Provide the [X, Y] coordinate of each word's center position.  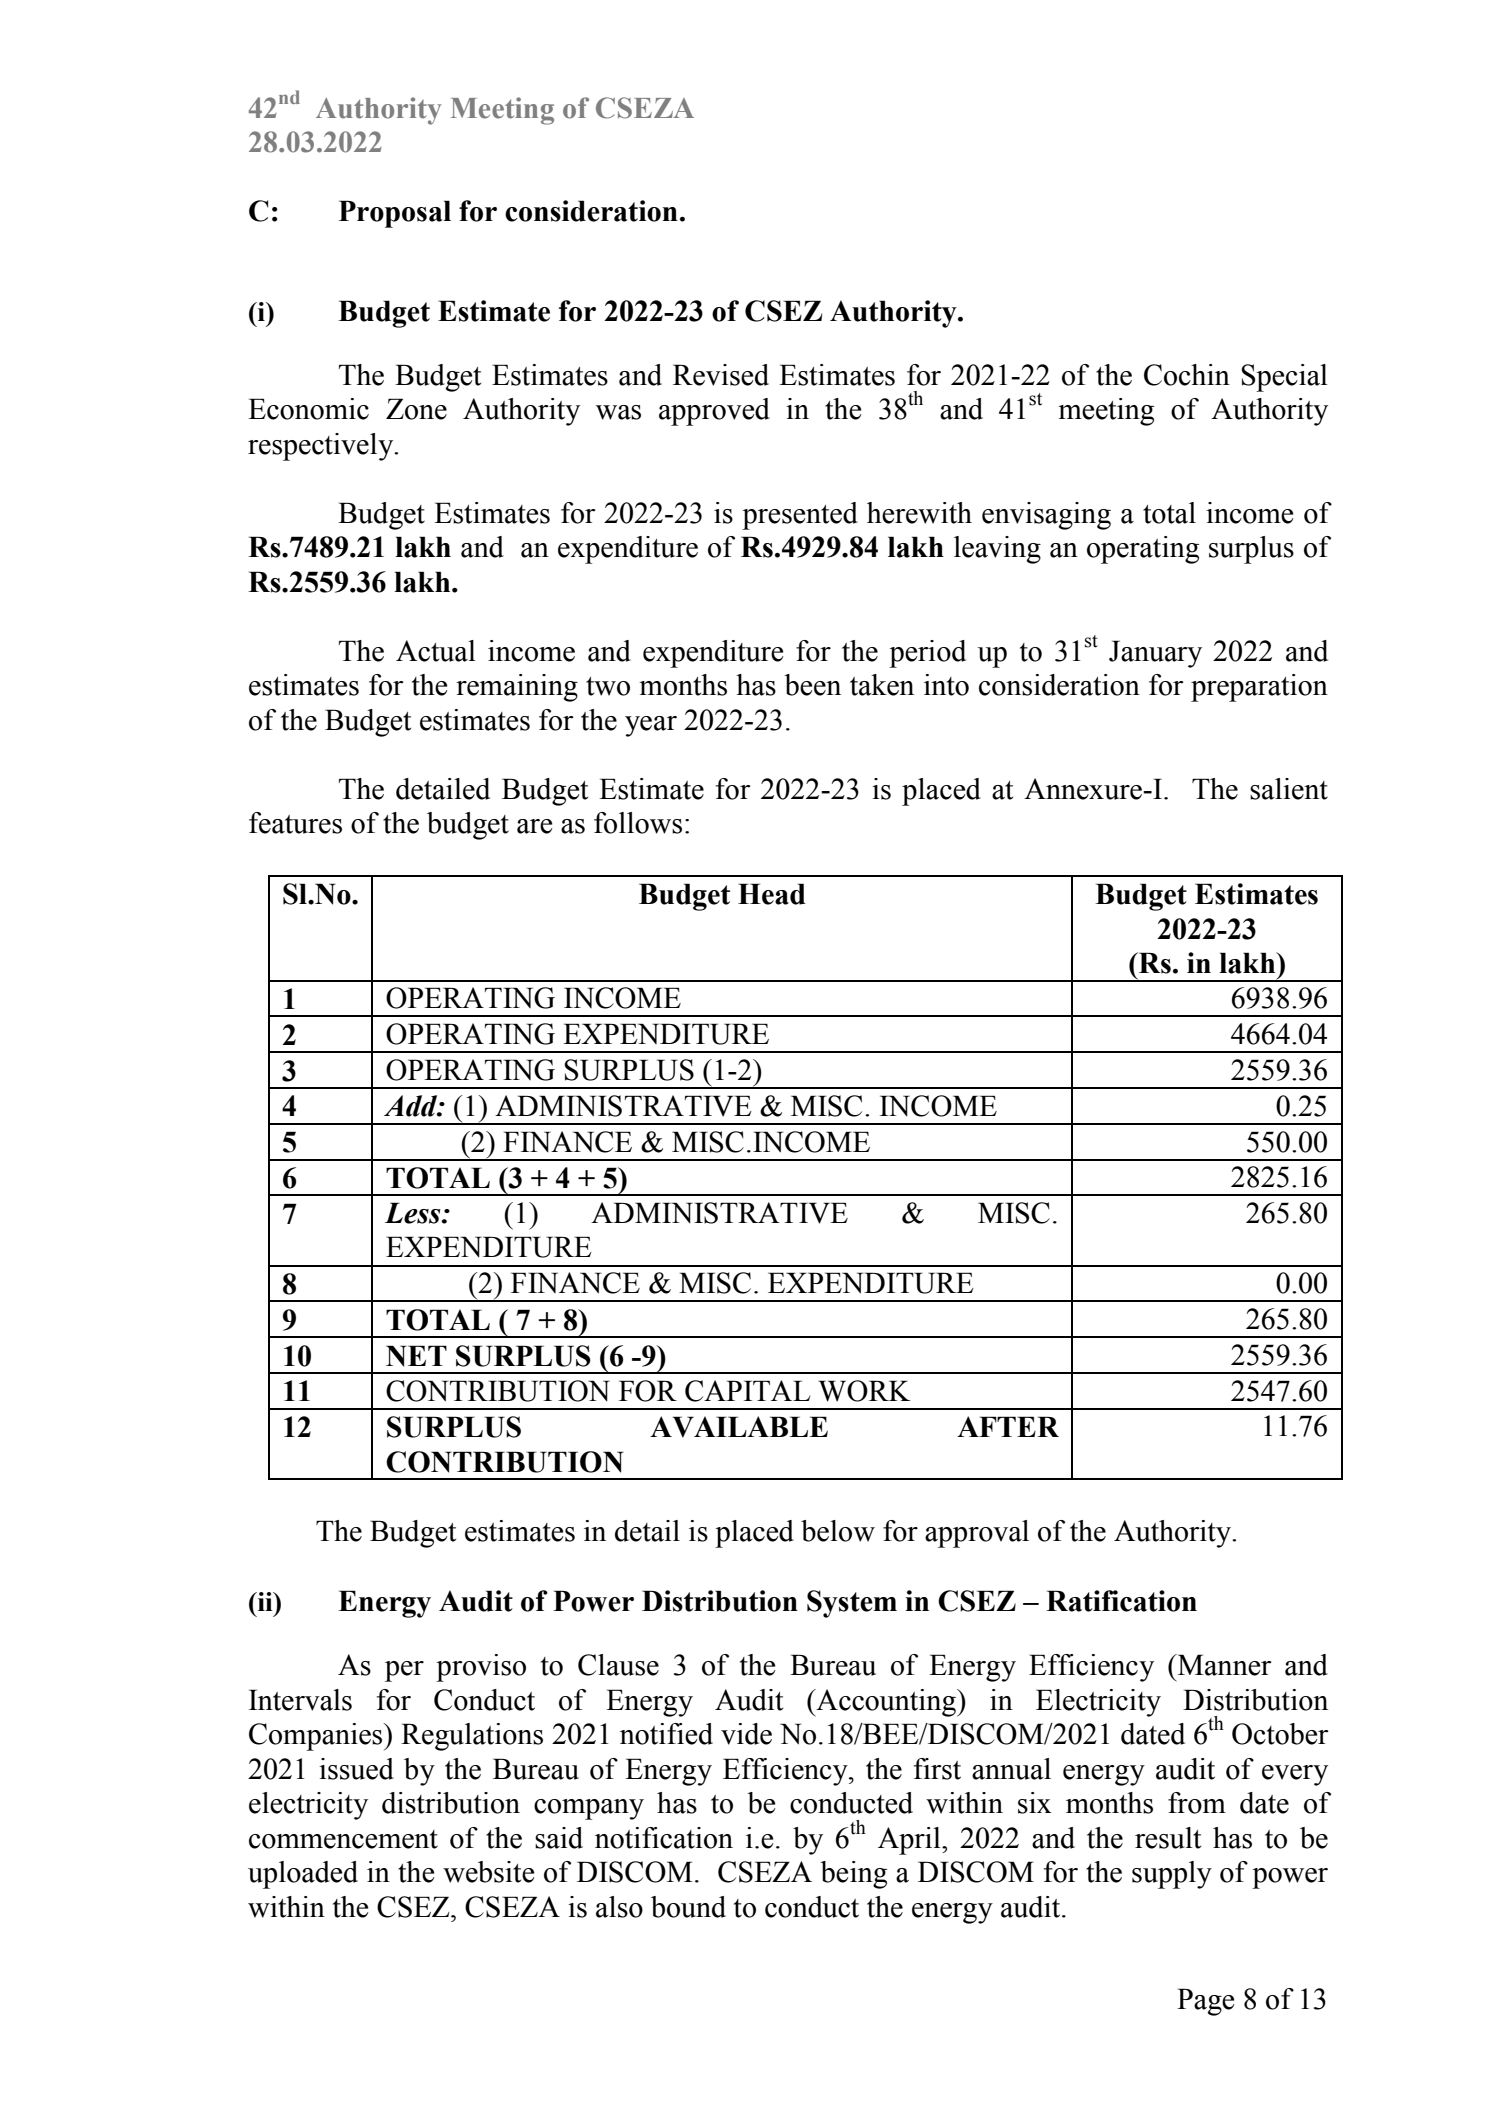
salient [1289, 789]
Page [1205, 2002]
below [838, 1531]
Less [414, 1213]
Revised [721, 375]
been [812, 685]
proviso [481, 1668]
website [488, 1872]
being [853, 1875]
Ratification [1121, 1601]
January [1155, 654]
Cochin [1187, 375]
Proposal [395, 214]
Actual [436, 651]
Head [772, 894]
